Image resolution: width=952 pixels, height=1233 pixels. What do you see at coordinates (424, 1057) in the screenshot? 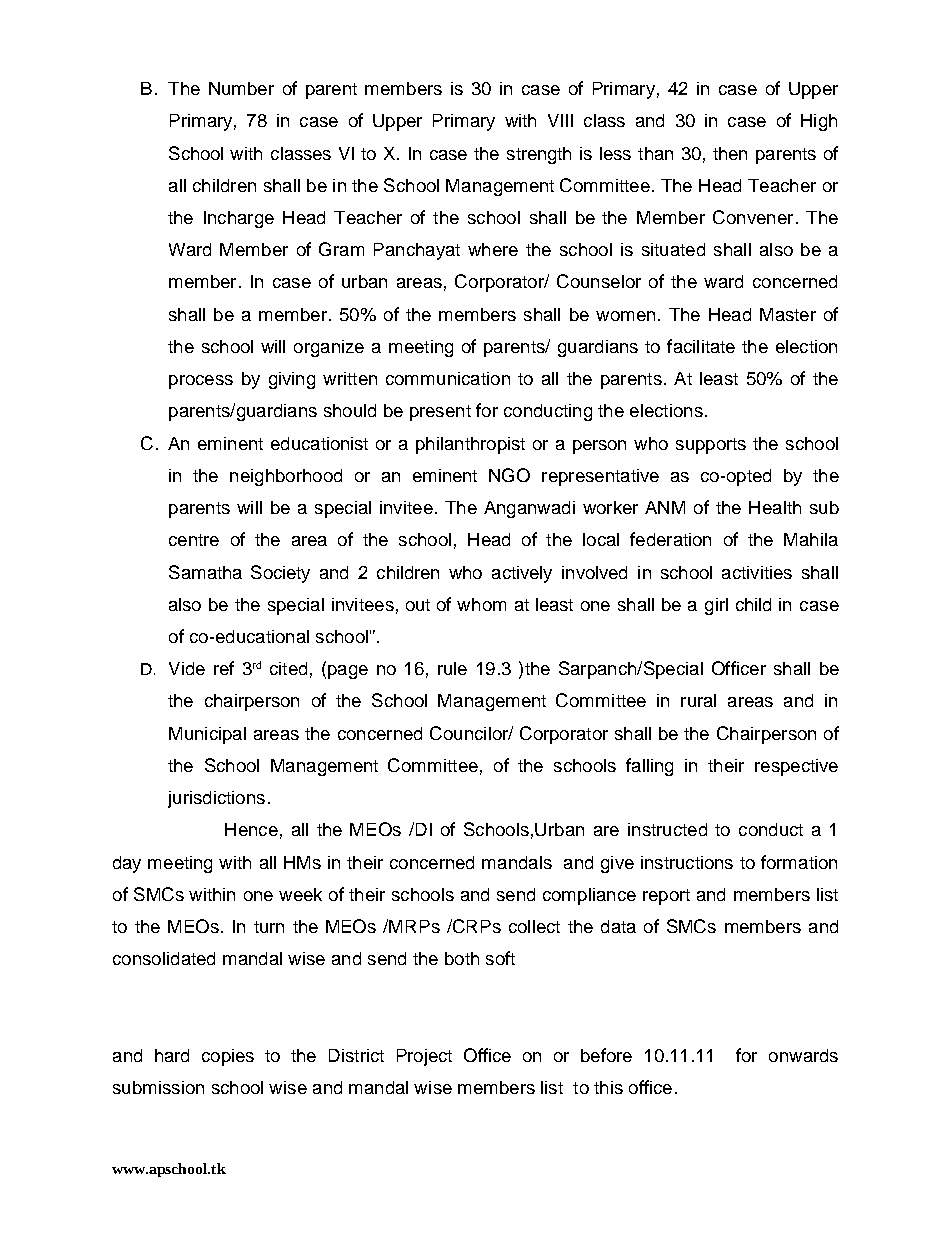
I see `Project` at bounding box center [424, 1057].
